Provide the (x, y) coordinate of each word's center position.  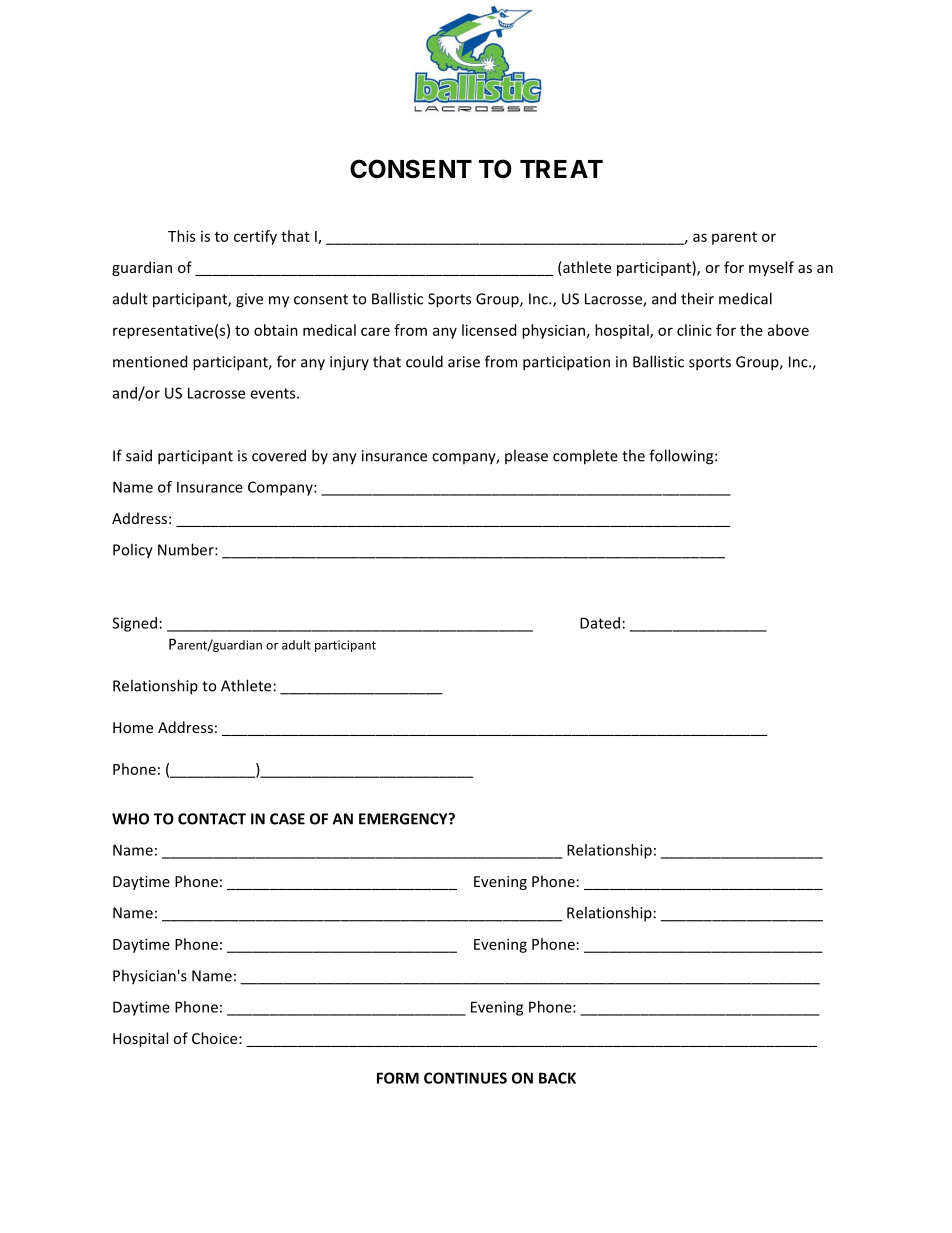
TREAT (561, 169)
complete (585, 457)
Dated (600, 623)
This (181, 236)
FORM (398, 1078)
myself (771, 268)
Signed (134, 624)
